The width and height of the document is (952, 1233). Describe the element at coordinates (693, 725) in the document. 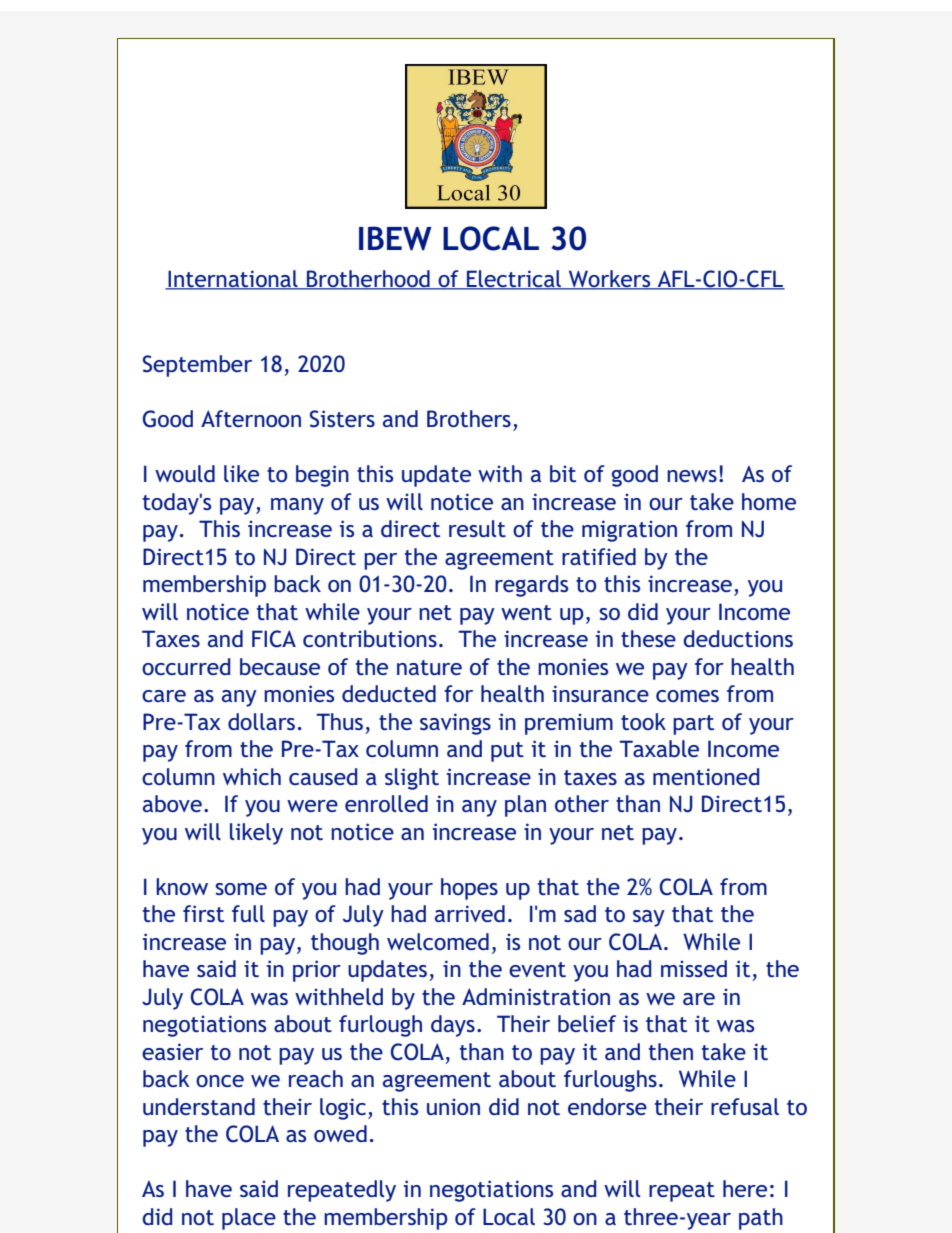

I see `part` at that location.
